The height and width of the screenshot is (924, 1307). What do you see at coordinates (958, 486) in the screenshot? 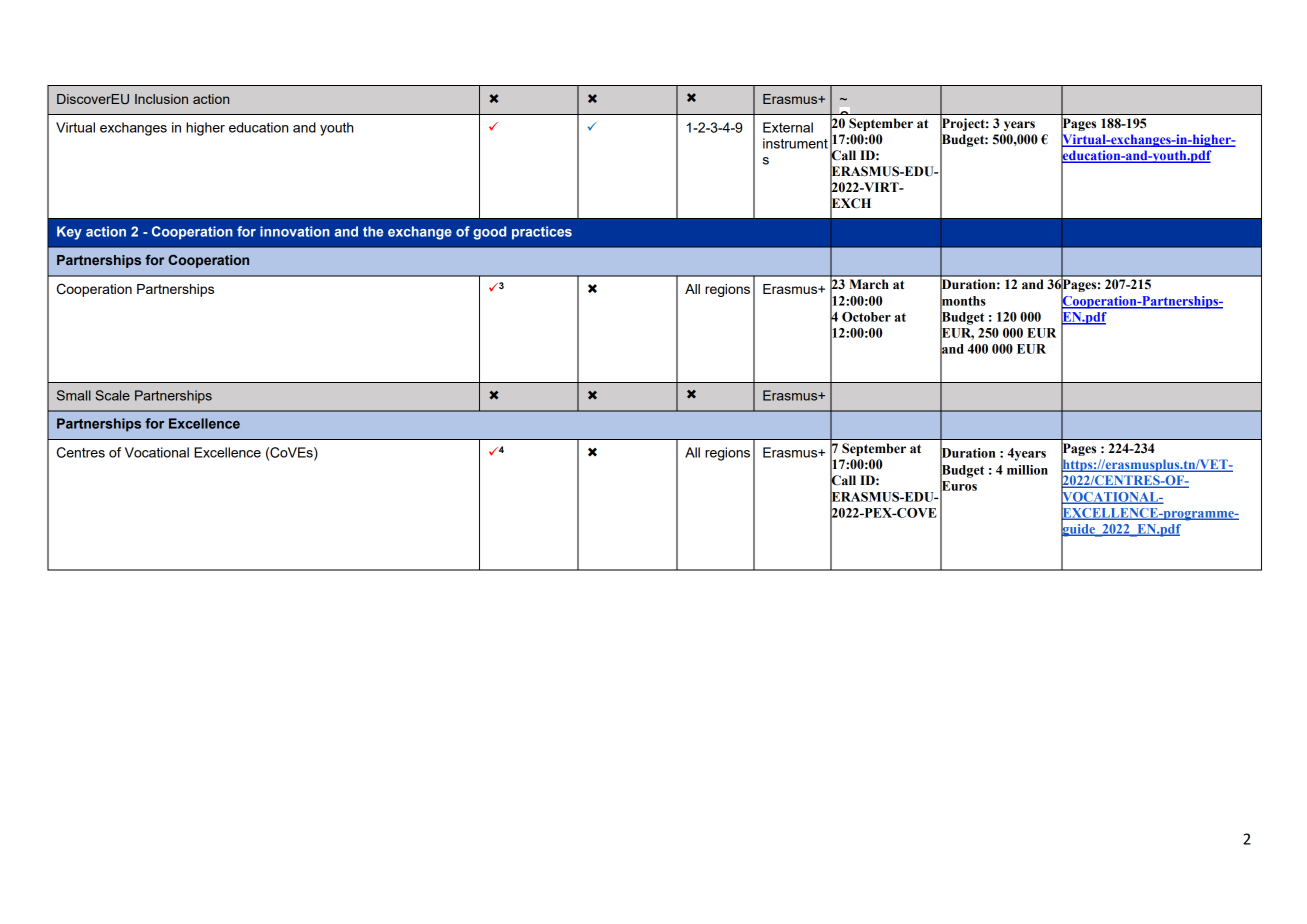
I see `Euros` at bounding box center [958, 486].
